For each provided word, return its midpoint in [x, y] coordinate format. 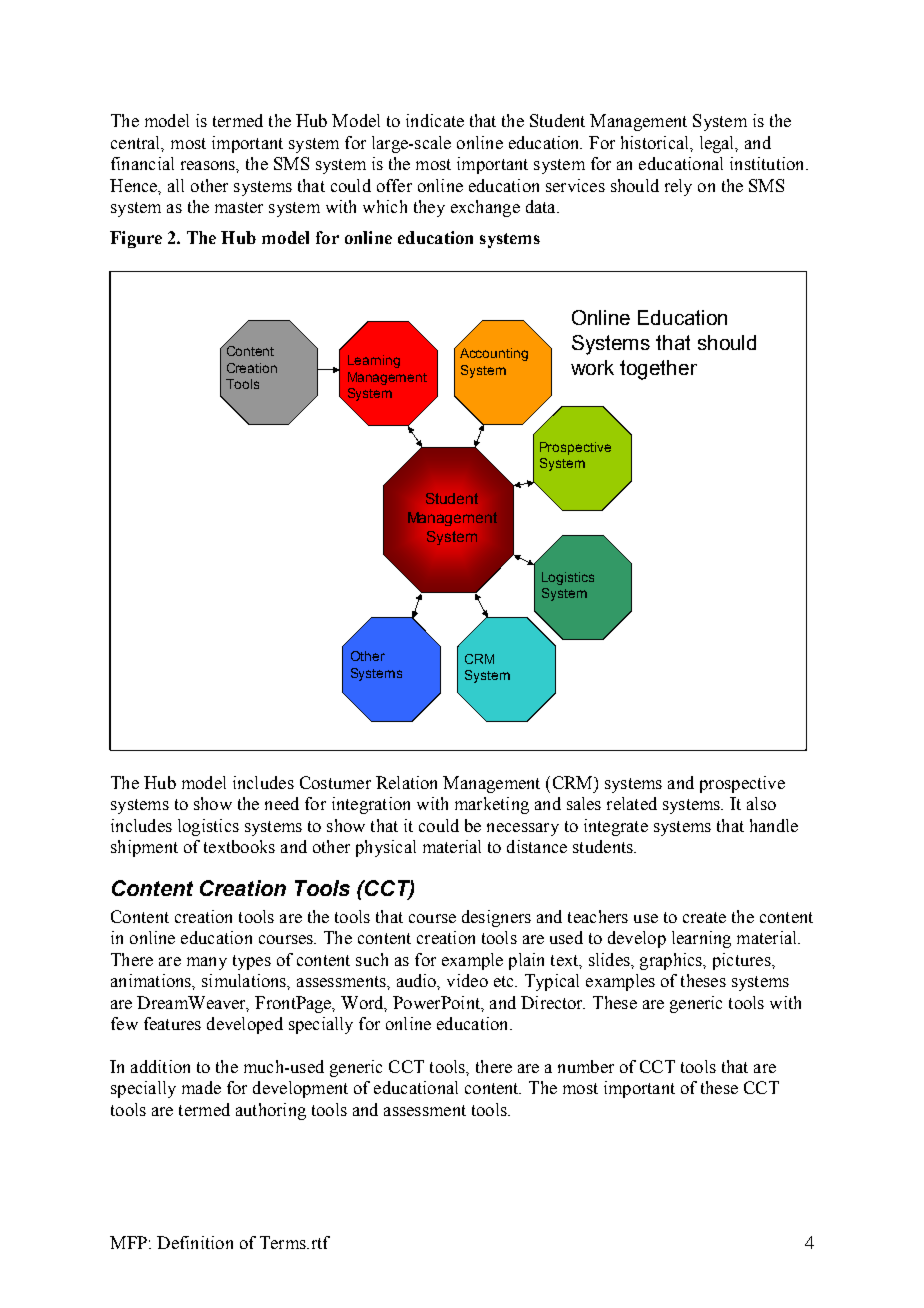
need [282, 803]
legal [718, 144]
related [632, 803]
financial [142, 163]
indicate [435, 120]
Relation [406, 782]
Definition [195, 1242]
